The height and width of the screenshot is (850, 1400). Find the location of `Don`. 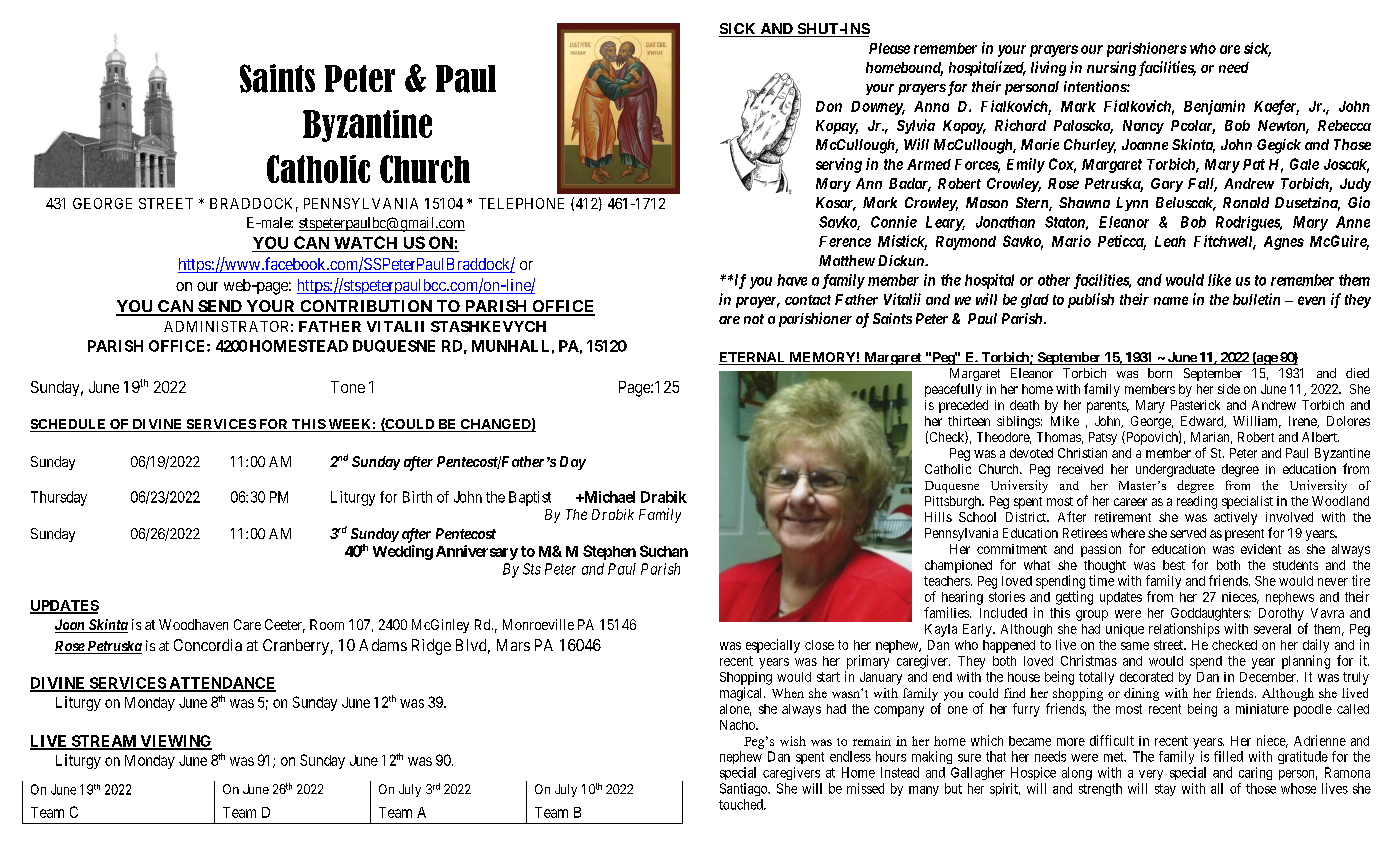

Don is located at coordinates (829, 106).
